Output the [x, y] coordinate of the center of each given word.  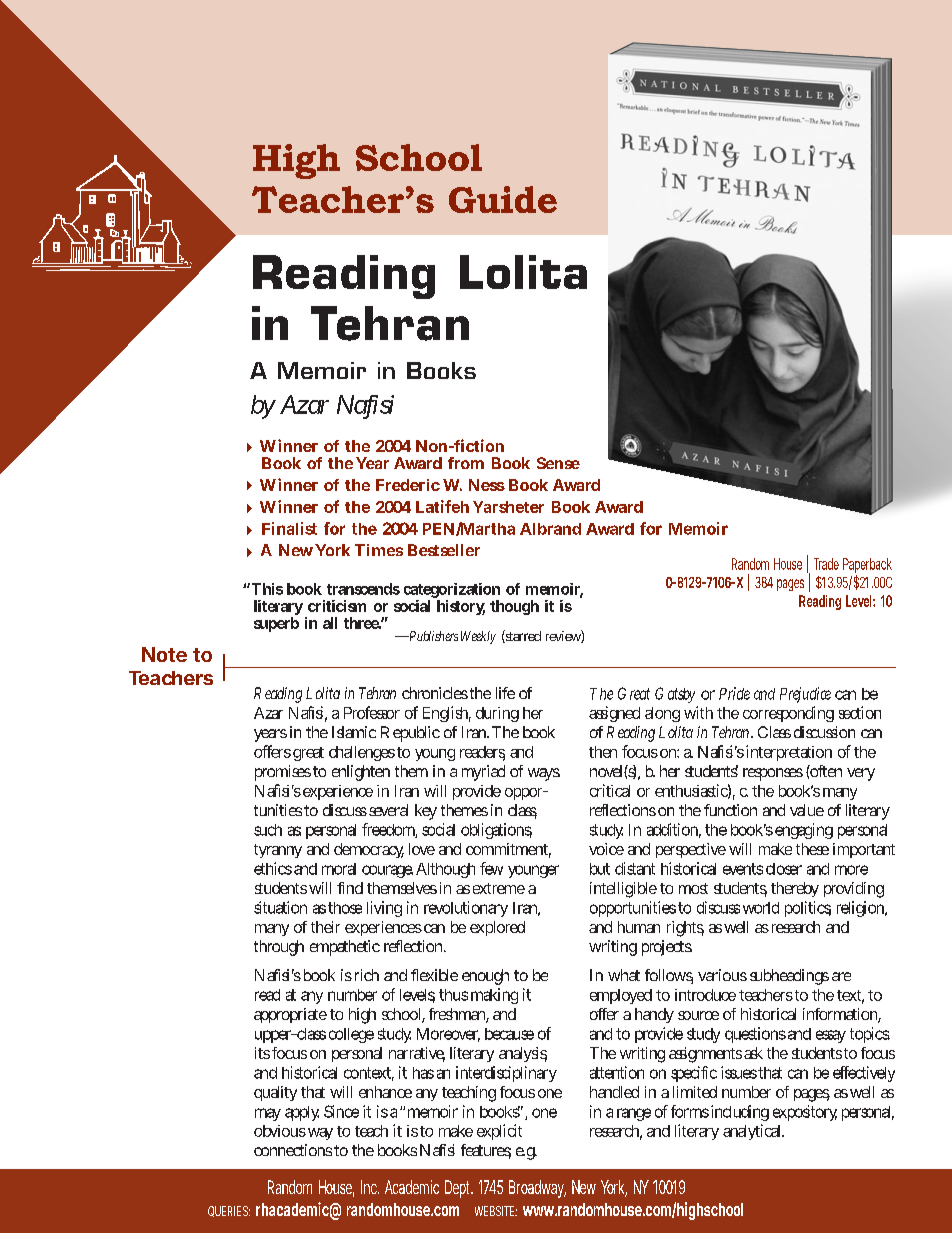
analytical [753, 1132]
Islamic [354, 732]
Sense [558, 463]
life [505, 693]
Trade [826, 564]
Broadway [537, 1189]
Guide [503, 199]
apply [302, 1113]
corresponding [788, 714]
